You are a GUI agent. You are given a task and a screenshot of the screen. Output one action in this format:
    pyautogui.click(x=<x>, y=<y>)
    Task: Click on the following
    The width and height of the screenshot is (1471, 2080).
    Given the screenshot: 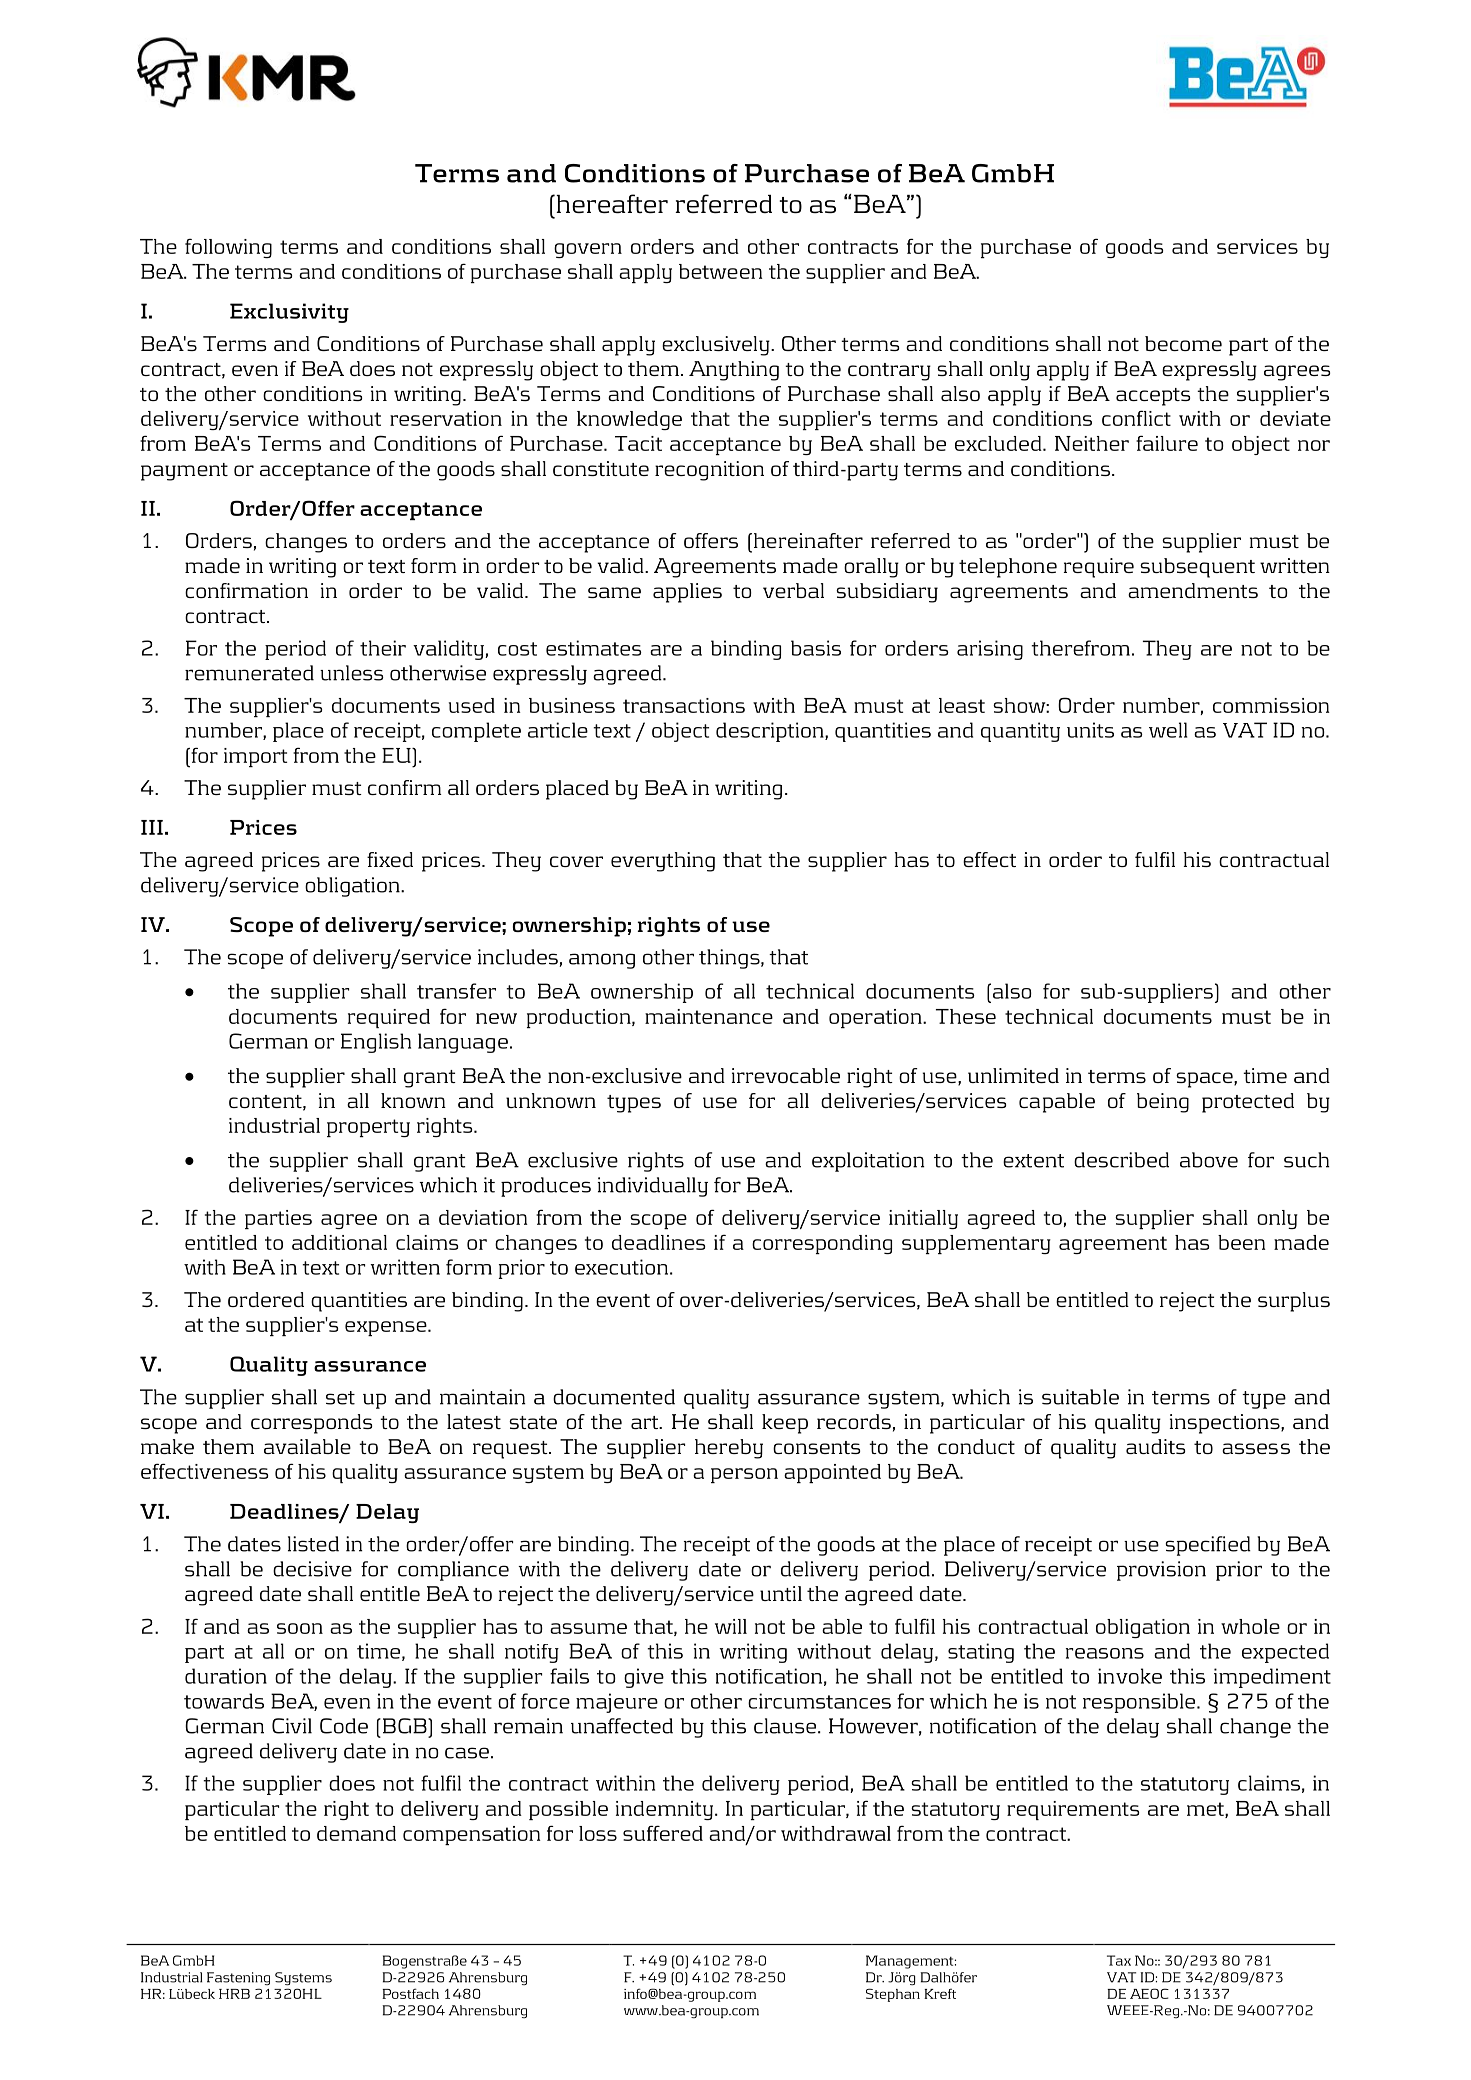 What is the action you would take?
    pyautogui.click(x=228, y=248)
